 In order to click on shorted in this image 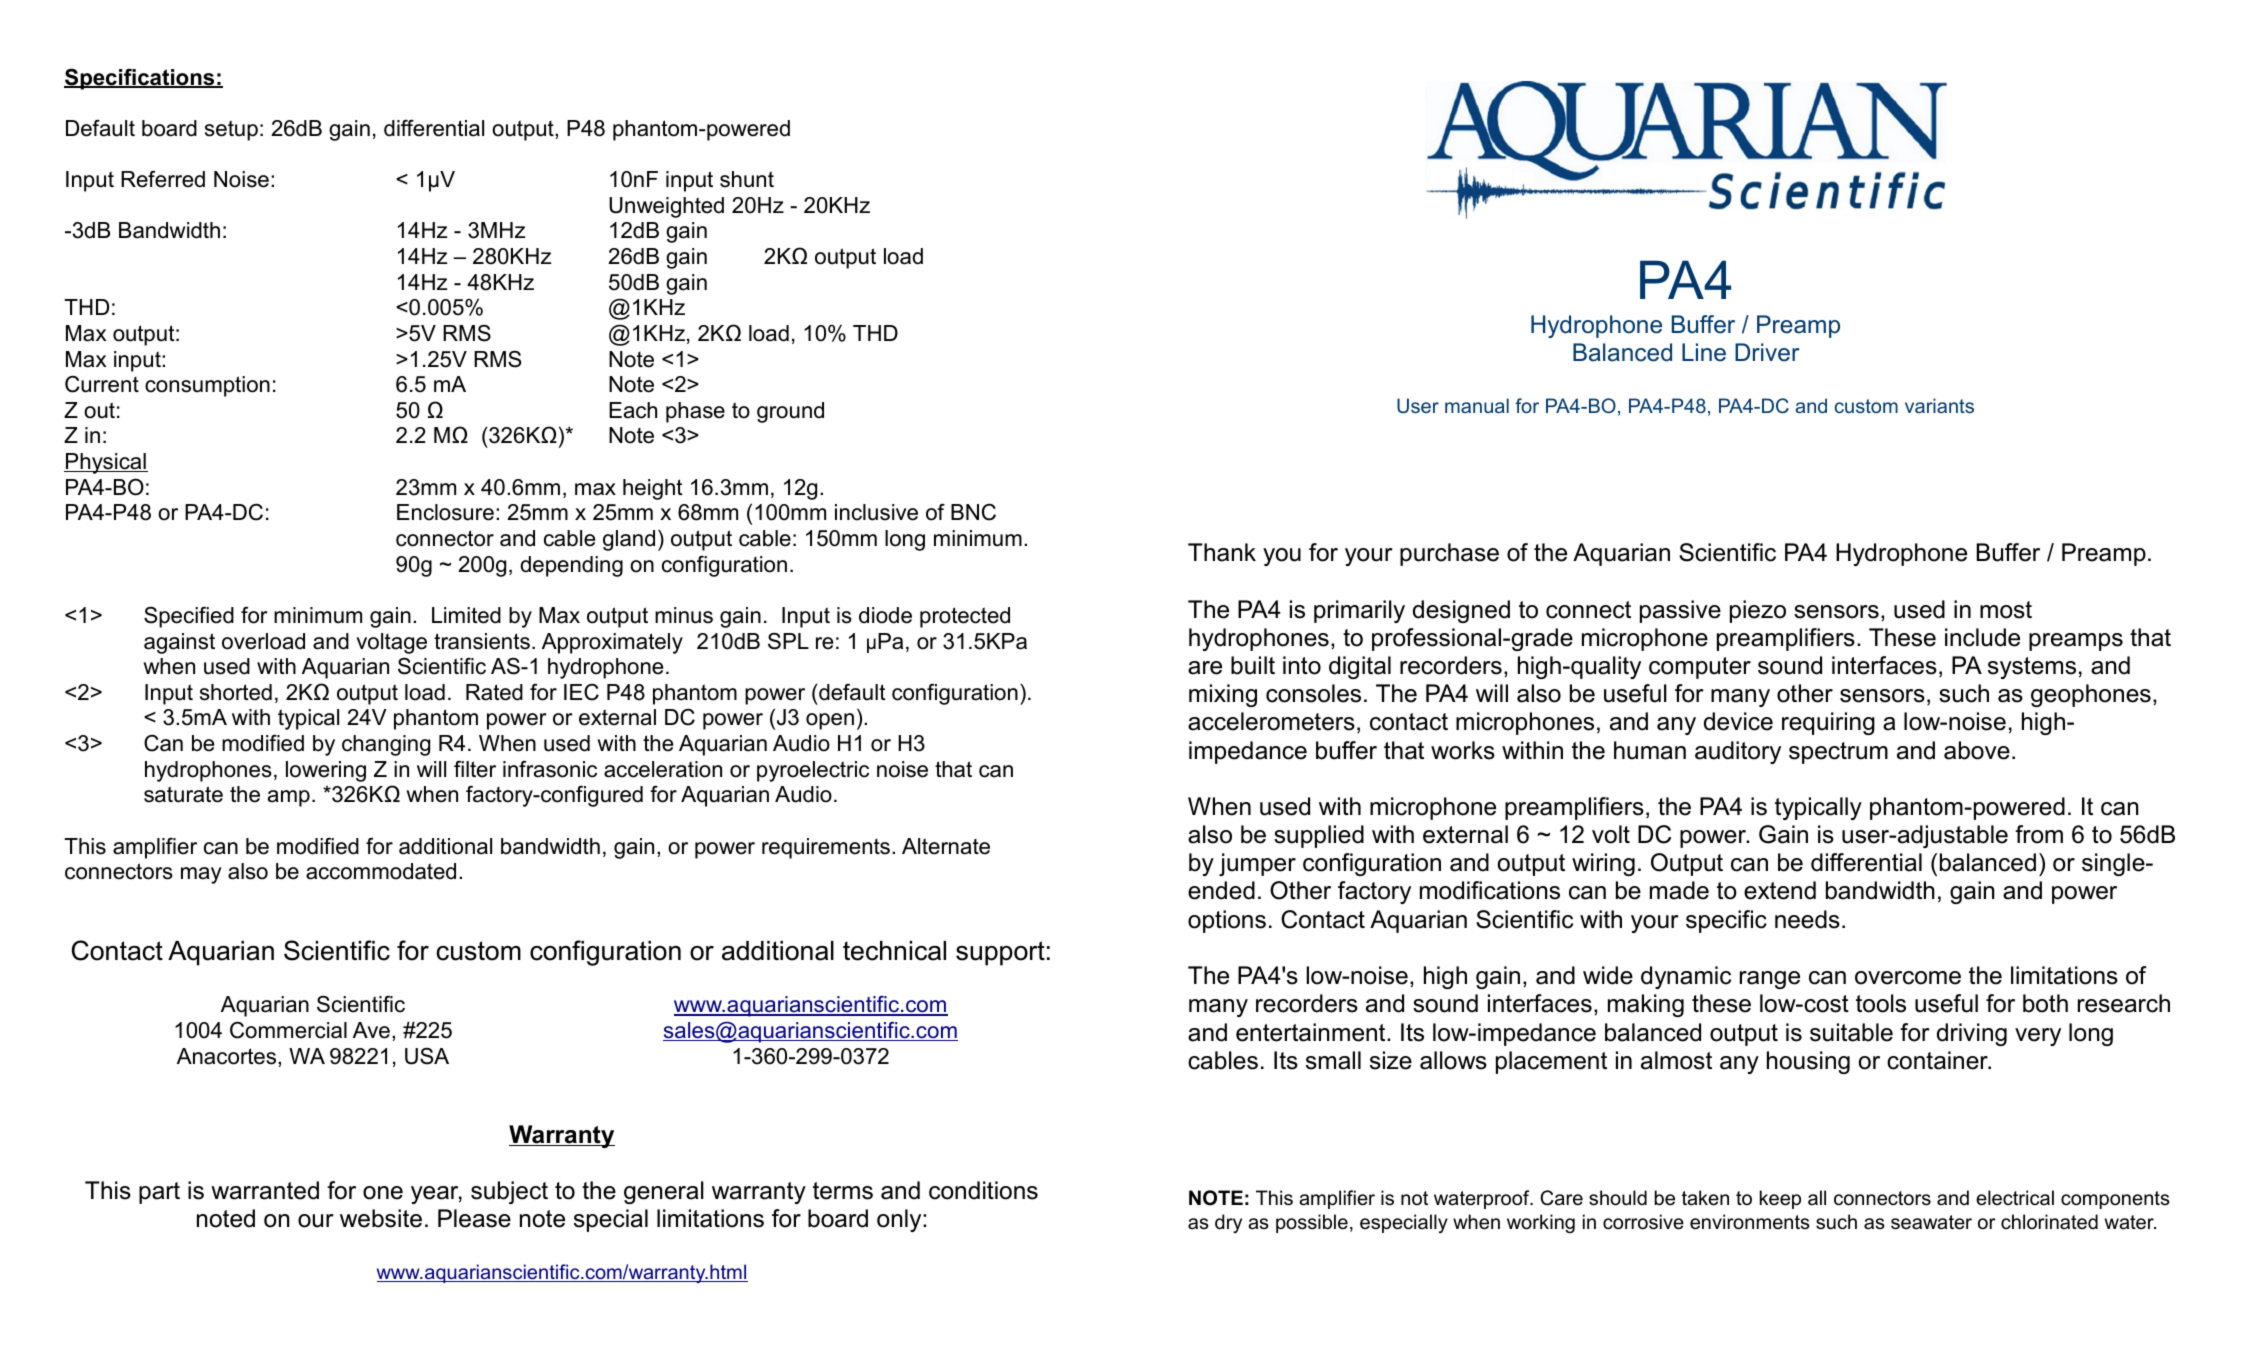, I will do `click(236, 692)`.
